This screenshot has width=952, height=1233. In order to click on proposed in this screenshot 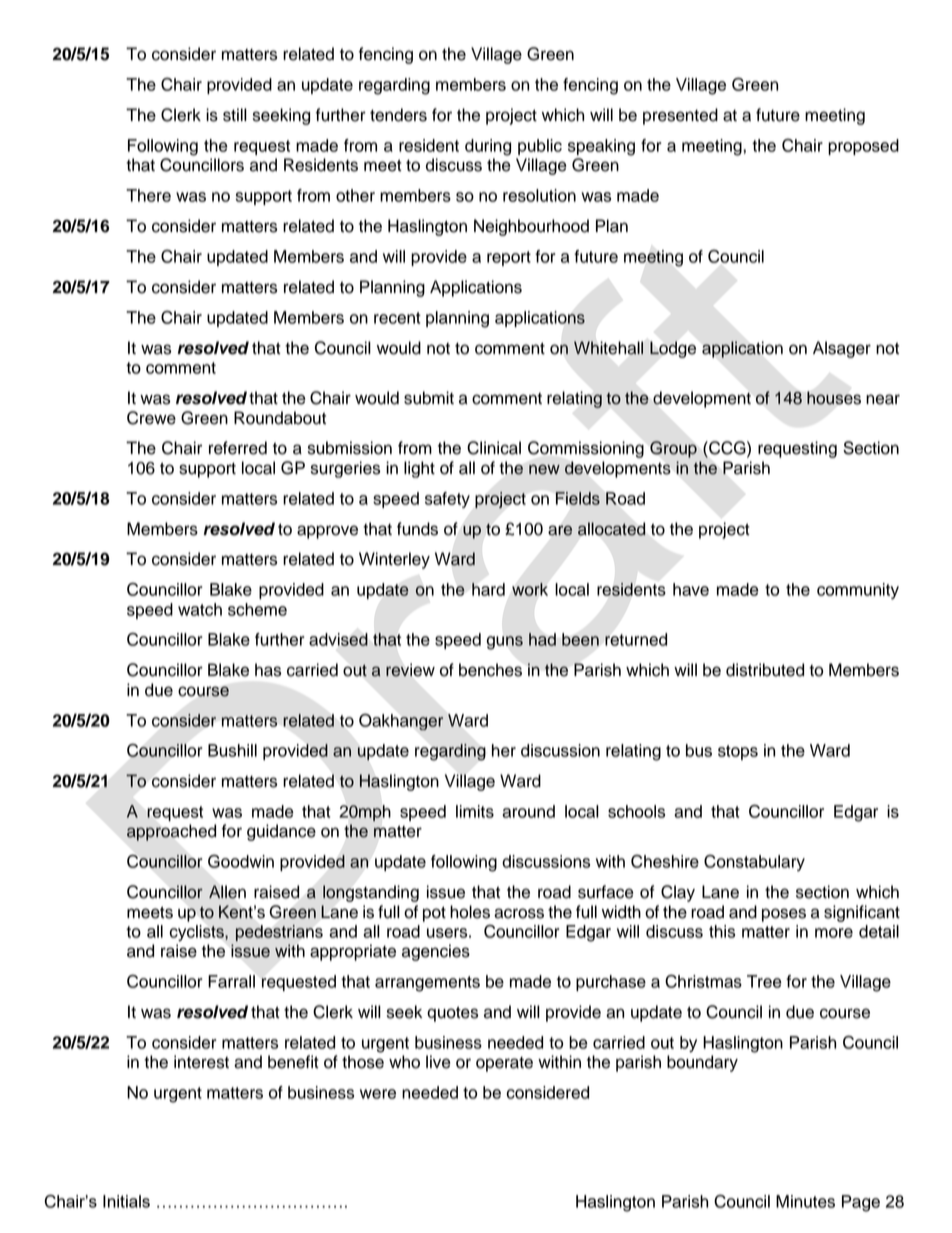, I will do `click(863, 147)`.
